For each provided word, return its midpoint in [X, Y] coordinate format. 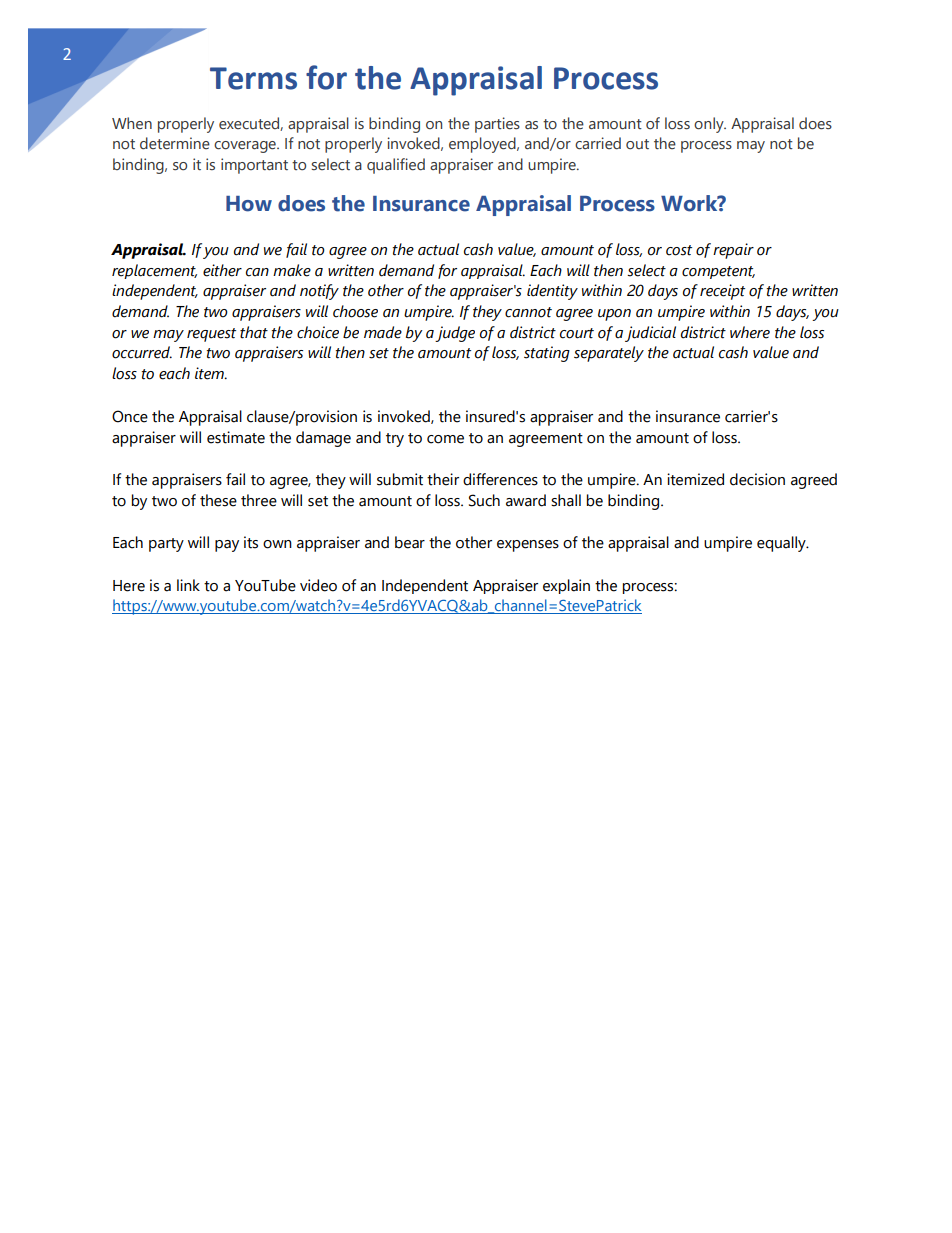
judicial [650, 334]
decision [757, 479]
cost [679, 250]
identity [552, 292]
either [222, 270]
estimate [236, 437]
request [211, 335]
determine [175, 143]
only [710, 125]
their [443, 479]
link [188, 585]
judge [455, 334]
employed [483, 145]
